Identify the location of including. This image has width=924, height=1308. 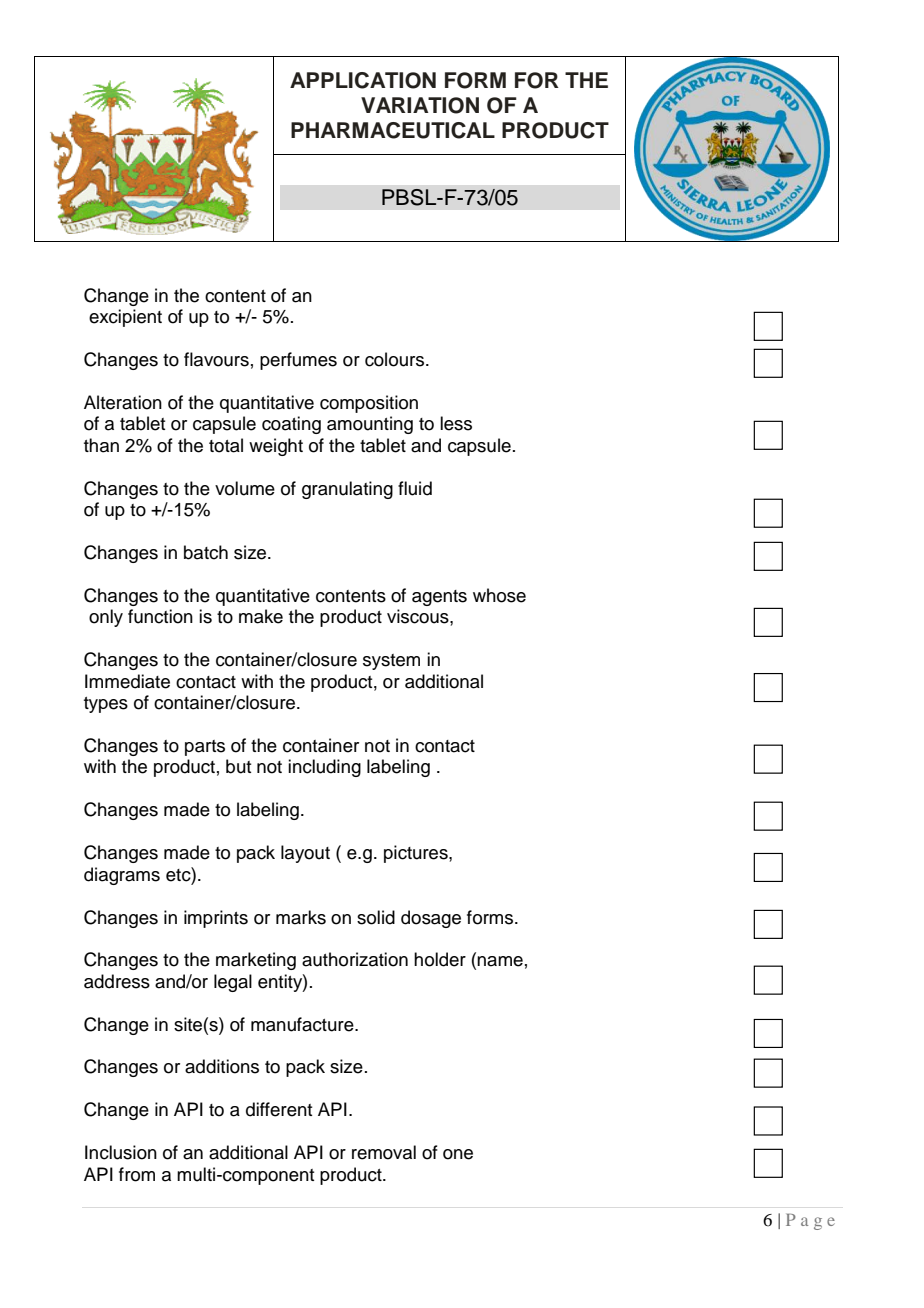
(324, 768).
